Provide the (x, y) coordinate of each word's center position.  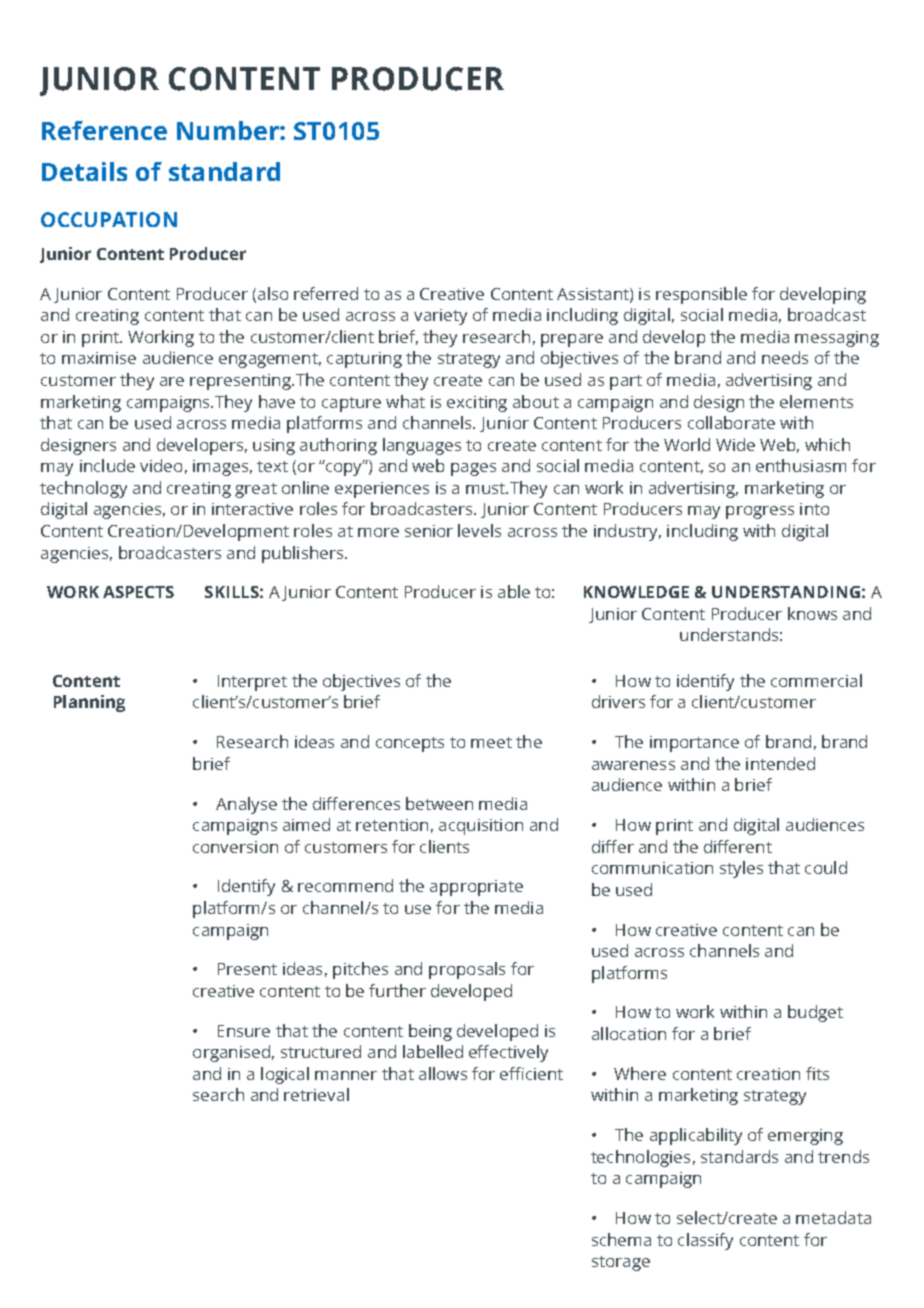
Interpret (252, 683)
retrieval (316, 1094)
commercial (816, 680)
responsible (701, 295)
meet (491, 742)
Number (229, 130)
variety (440, 317)
